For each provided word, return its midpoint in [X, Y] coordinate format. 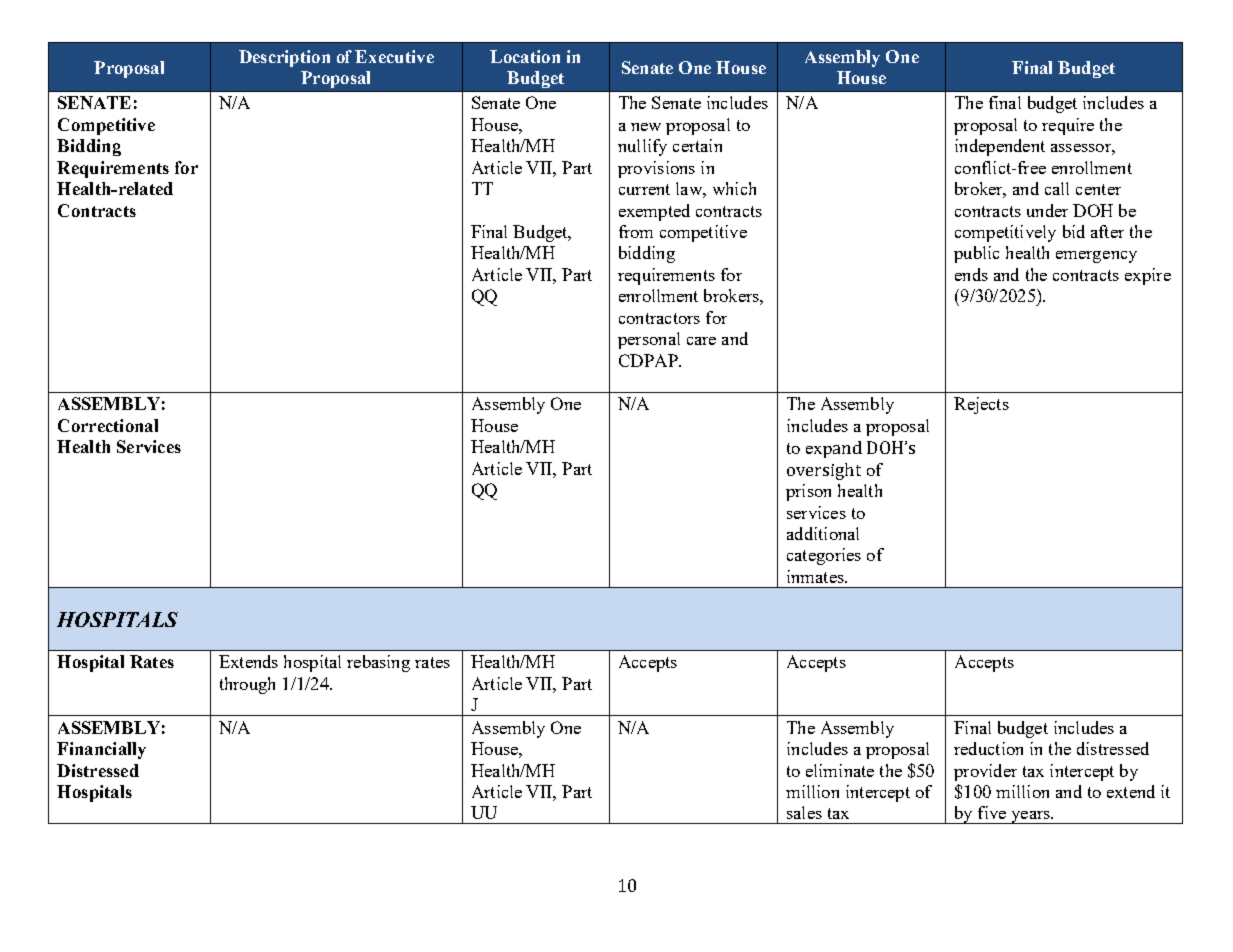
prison [808, 492]
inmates [816, 576]
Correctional [108, 425]
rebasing [378, 663]
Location [525, 56]
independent [1000, 147]
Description [284, 58]
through [247, 685]
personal [649, 340]
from [636, 231]
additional [823, 533]
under [1047, 210]
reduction [988, 748]
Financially [101, 750]
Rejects [981, 405]
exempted [654, 212]
